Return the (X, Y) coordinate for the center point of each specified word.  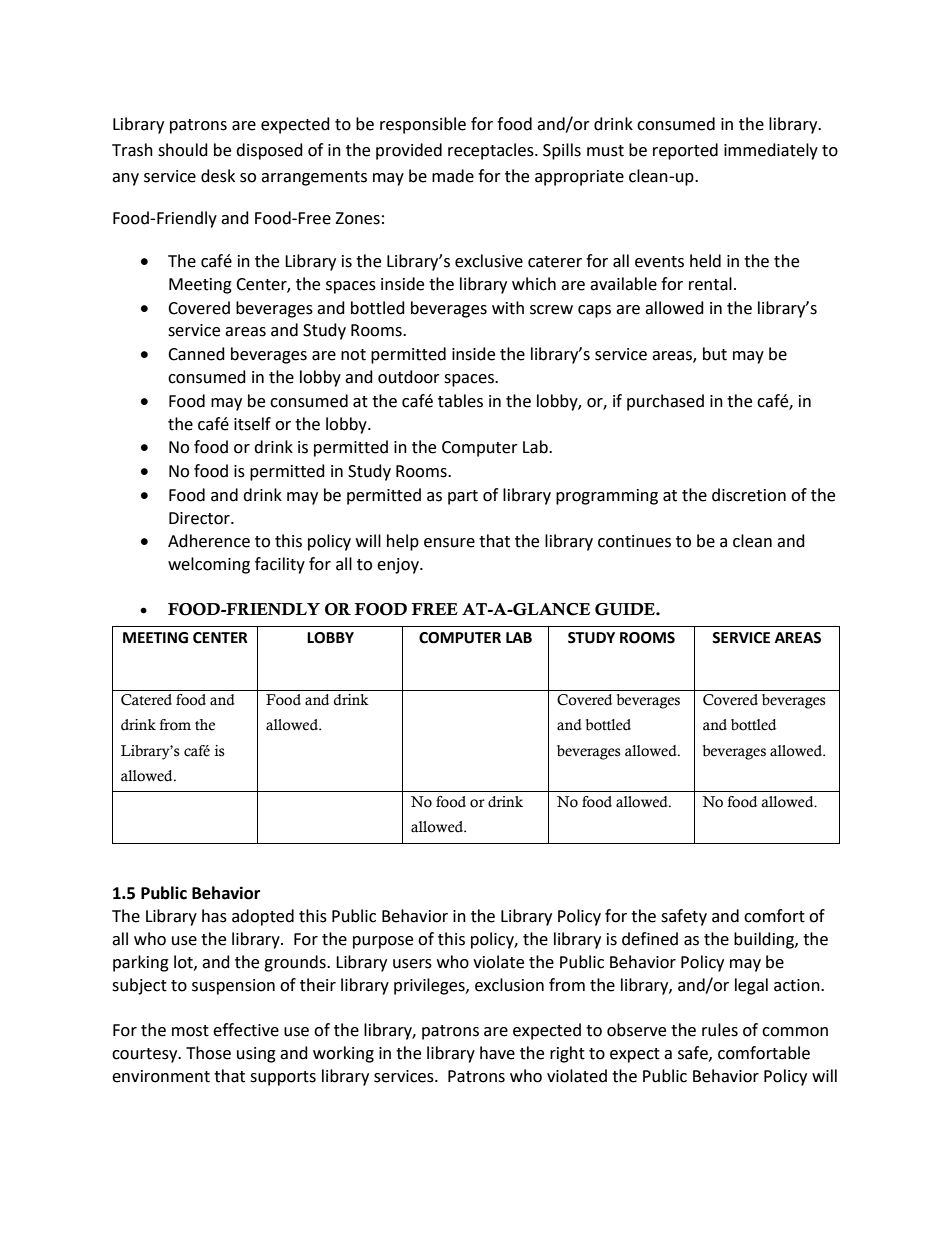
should (183, 150)
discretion (749, 495)
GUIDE (626, 609)
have (497, 1053)
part (463, 497)
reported (685, 151)
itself (252, 424)
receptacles (492, 151)
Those (208, 1053)
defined (650, 939)
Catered (146, 700)
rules (720, 1030)
